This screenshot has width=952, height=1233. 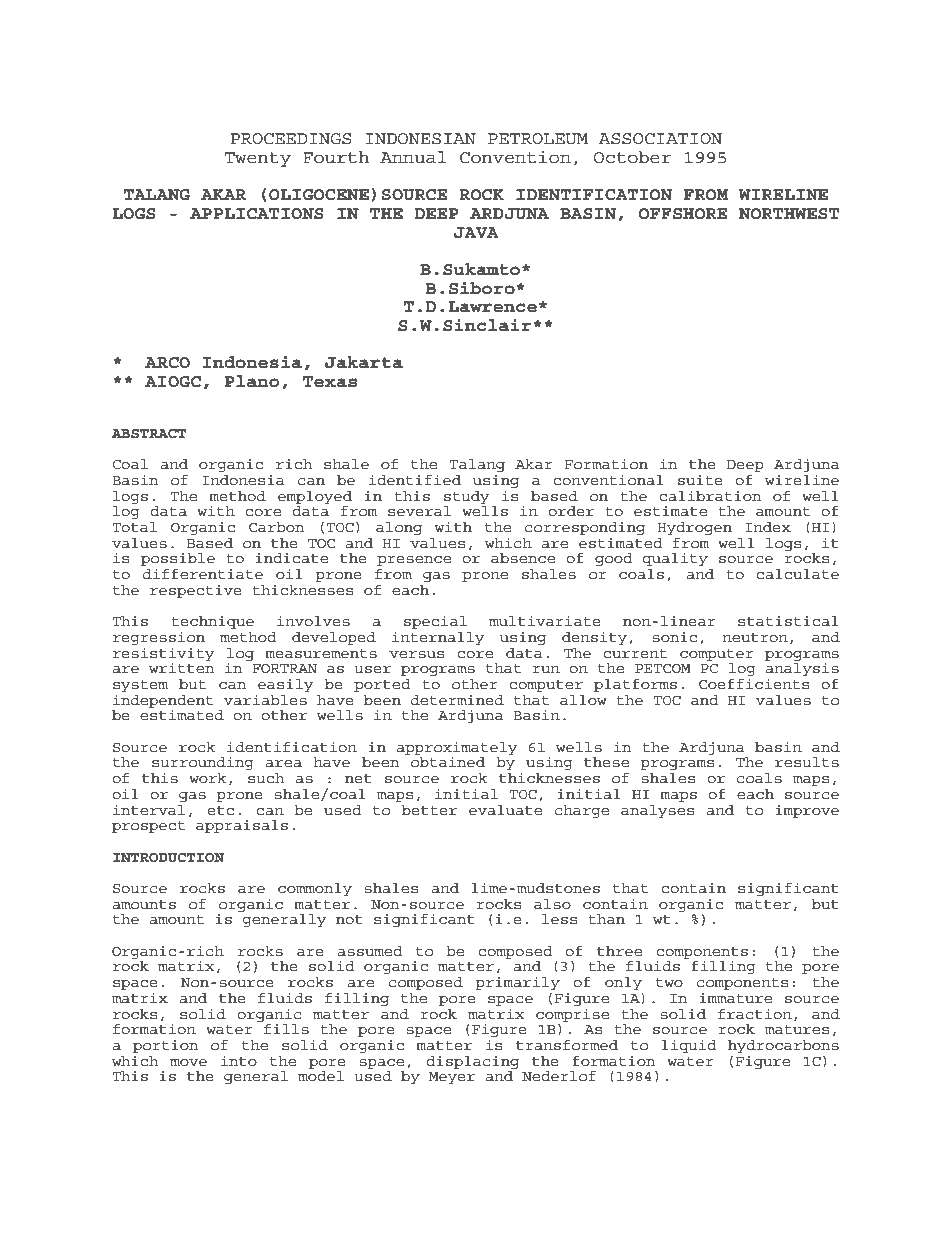 I want to click on ASSOCIATION, so click(x=660, y=139).
